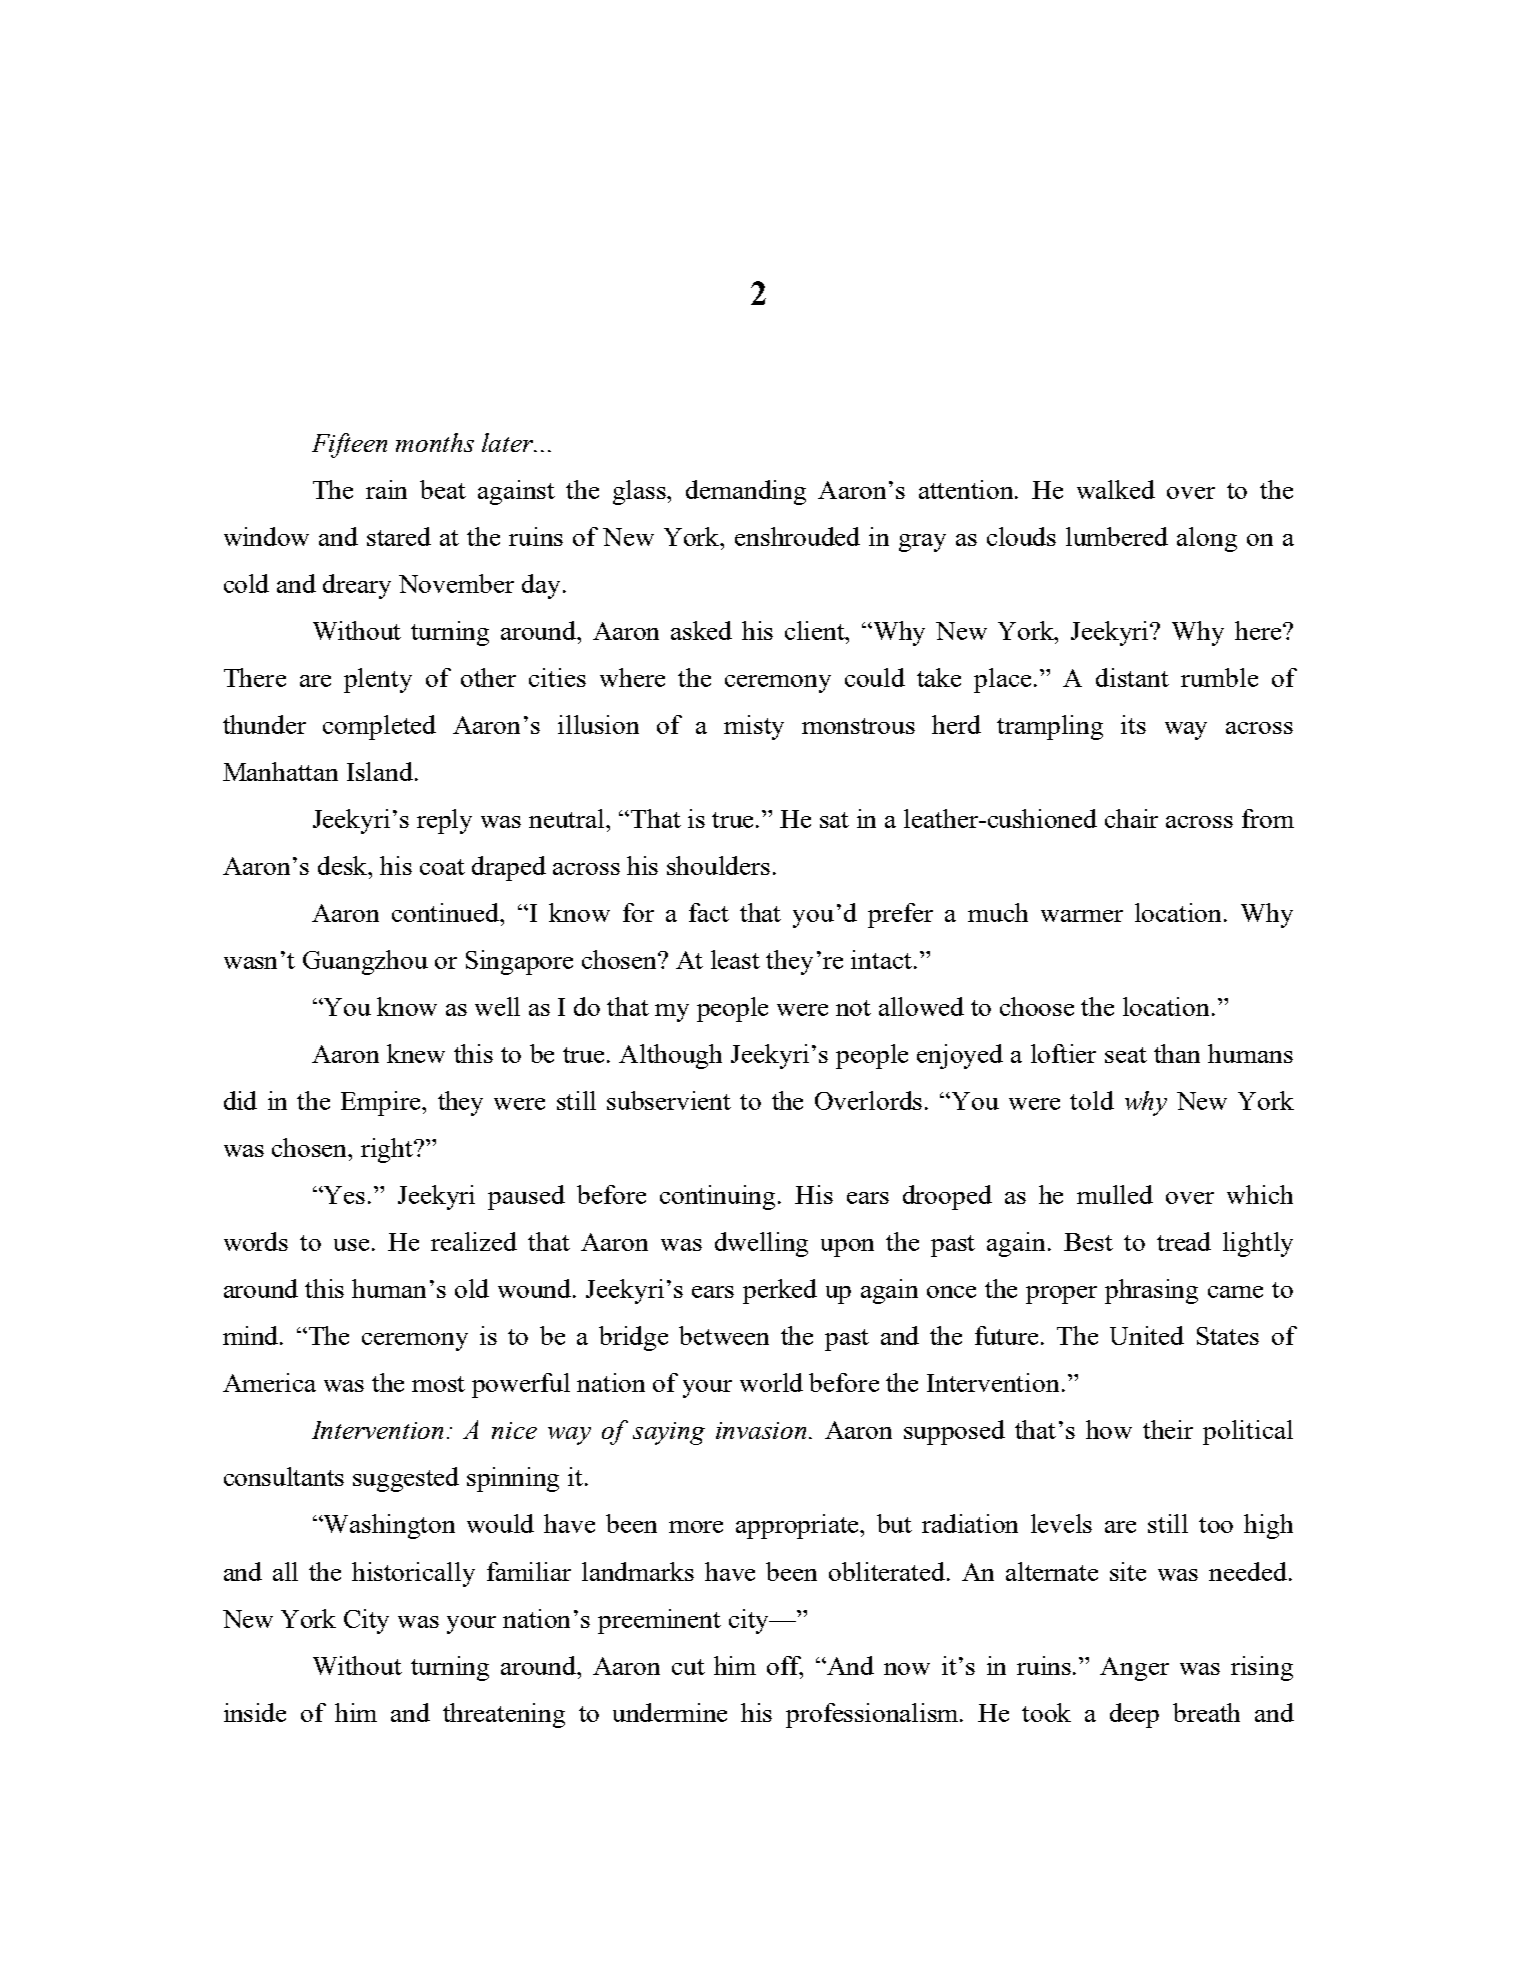 The image size is (1517, 1963). What do you see at coordinates (255, 1712) in the screenshot?
I see `inside` at bounding box center [255, 1712].
